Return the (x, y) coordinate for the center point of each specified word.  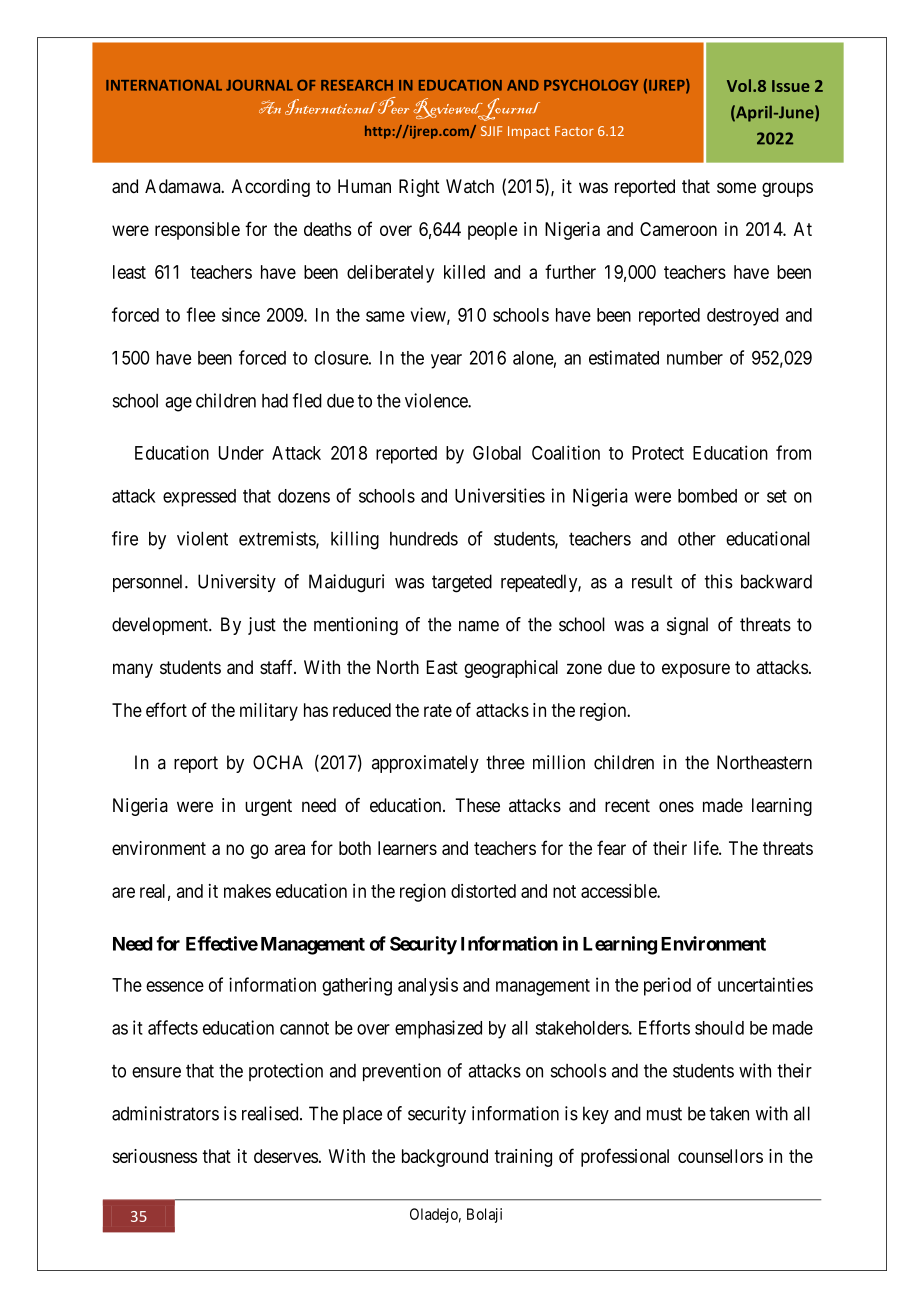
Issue (791, 86)
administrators (165, 1113)
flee (201, 314)
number (695, 358)
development (161, 626)
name (479, 626)
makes (247, 891)
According (271, 188)
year (446, 361)
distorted (483, 891)
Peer (394, 105)
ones (676, 806)
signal (687, 626)
